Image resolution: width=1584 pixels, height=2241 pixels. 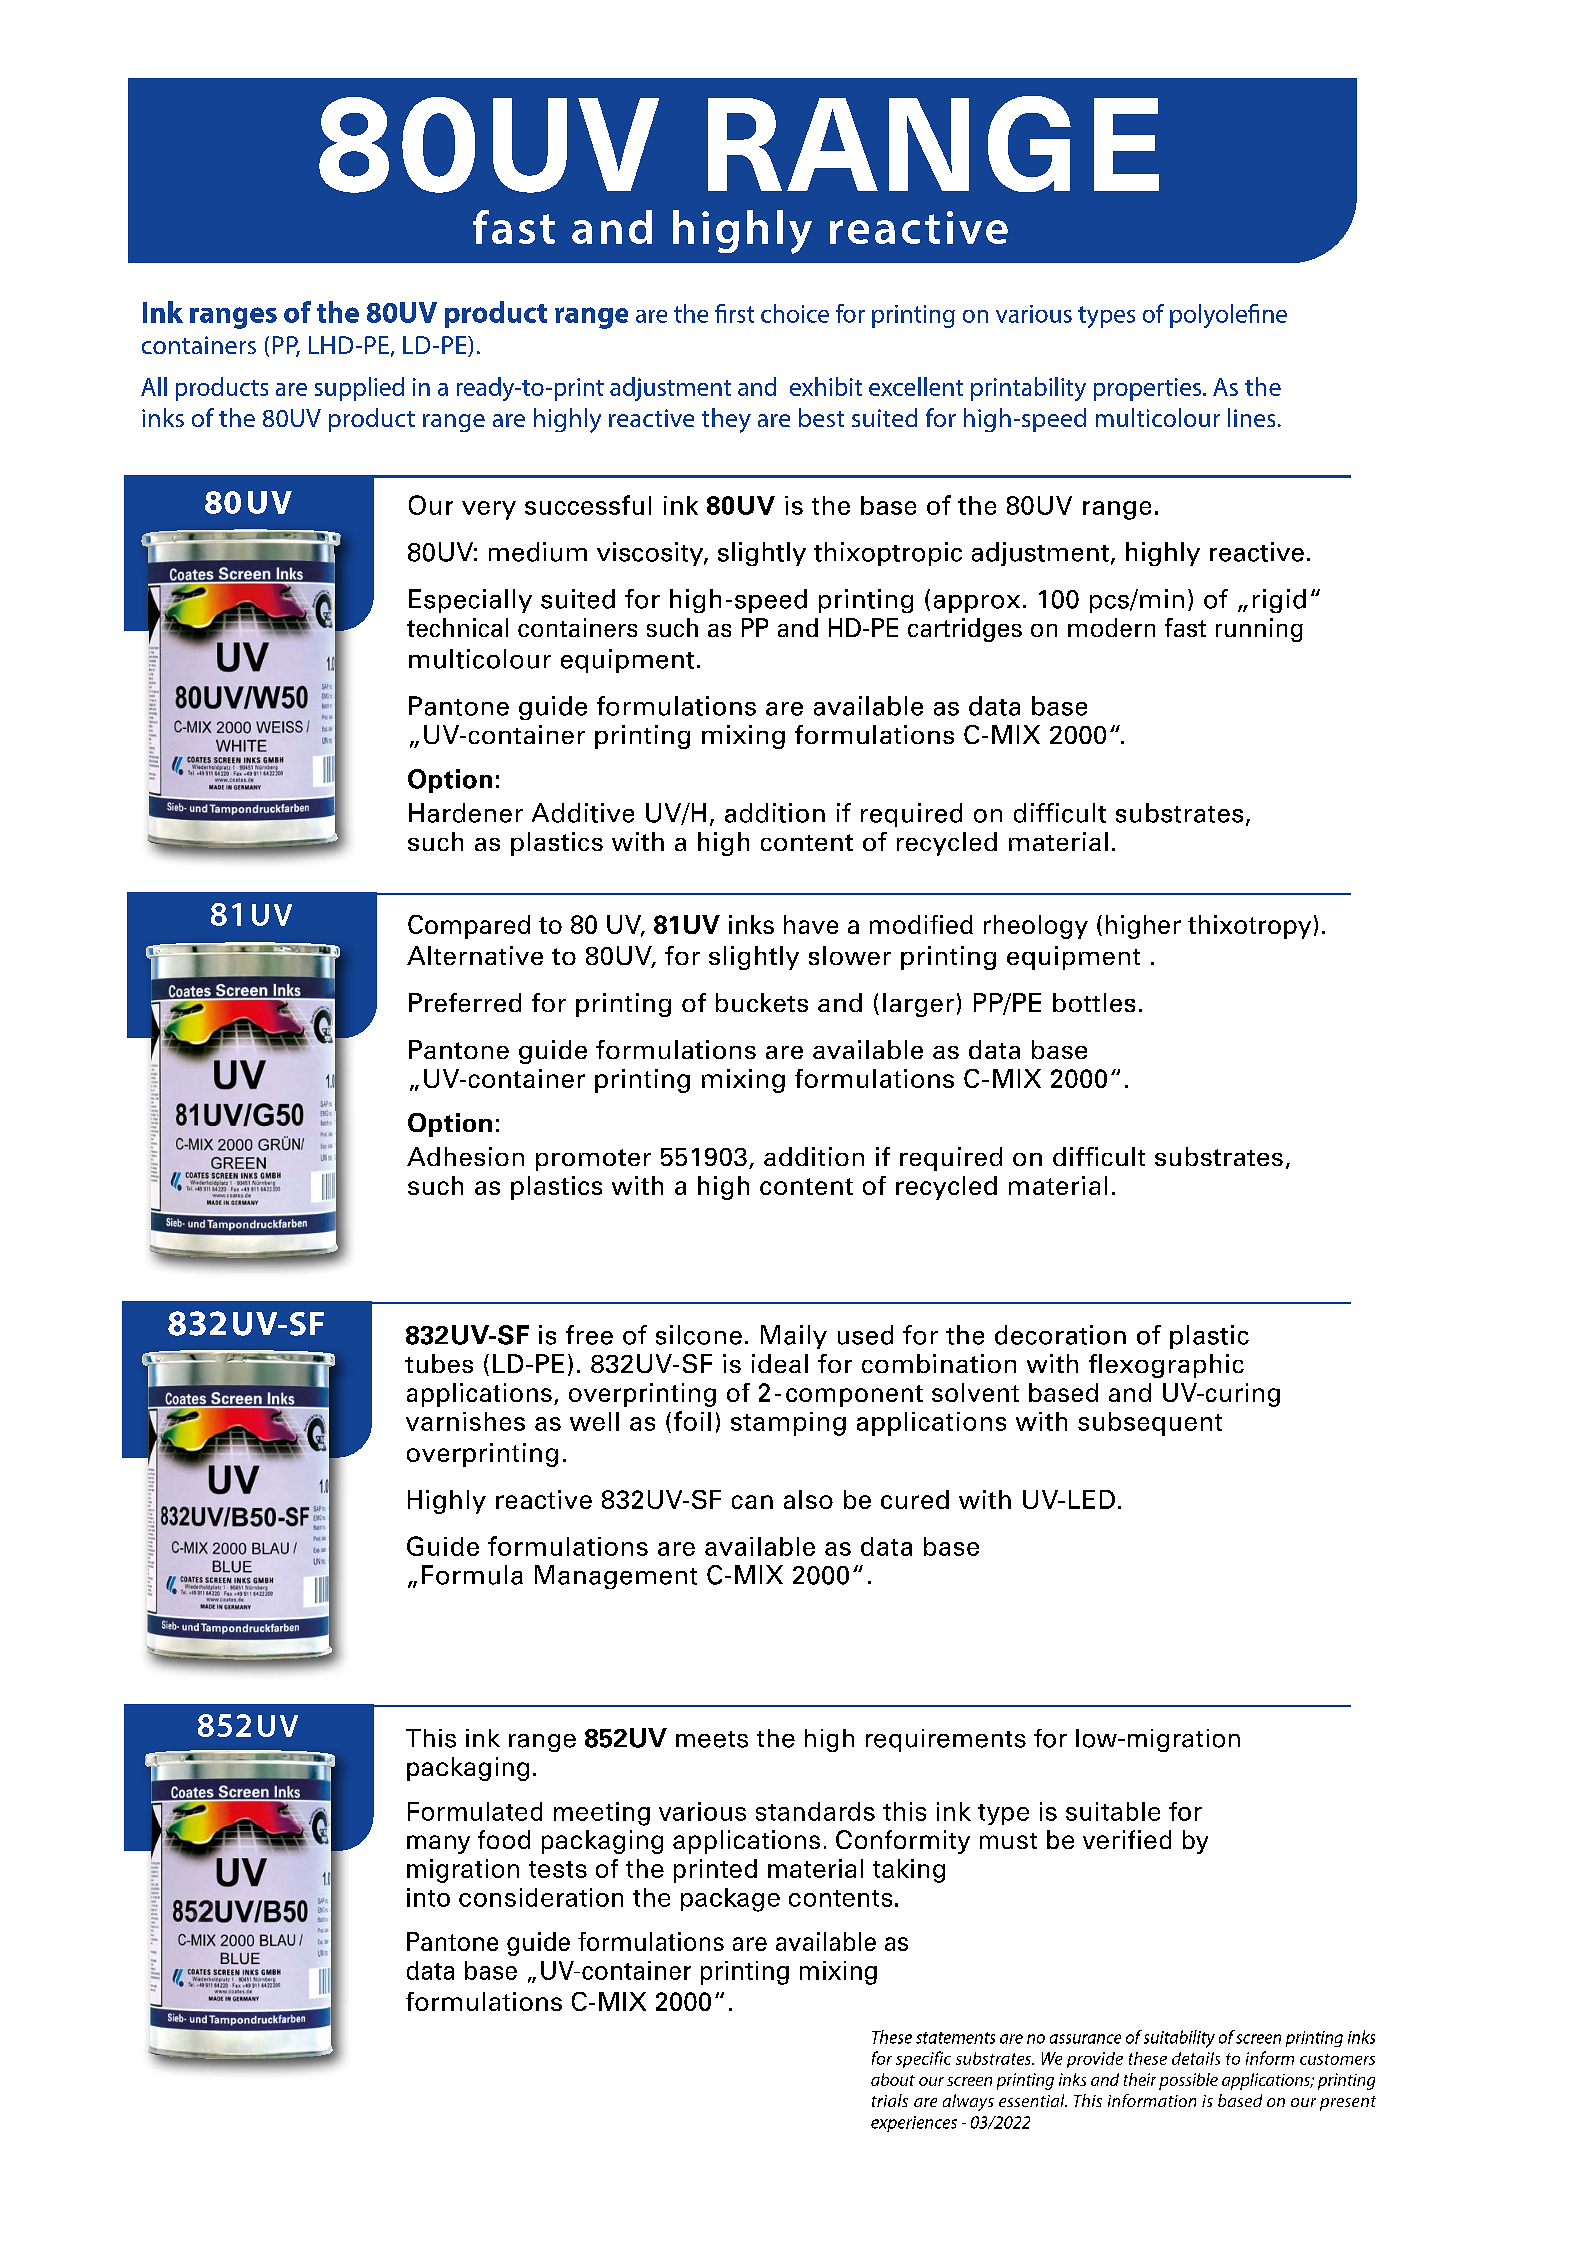 I want to click on used, so click(x=865, y=1335).
